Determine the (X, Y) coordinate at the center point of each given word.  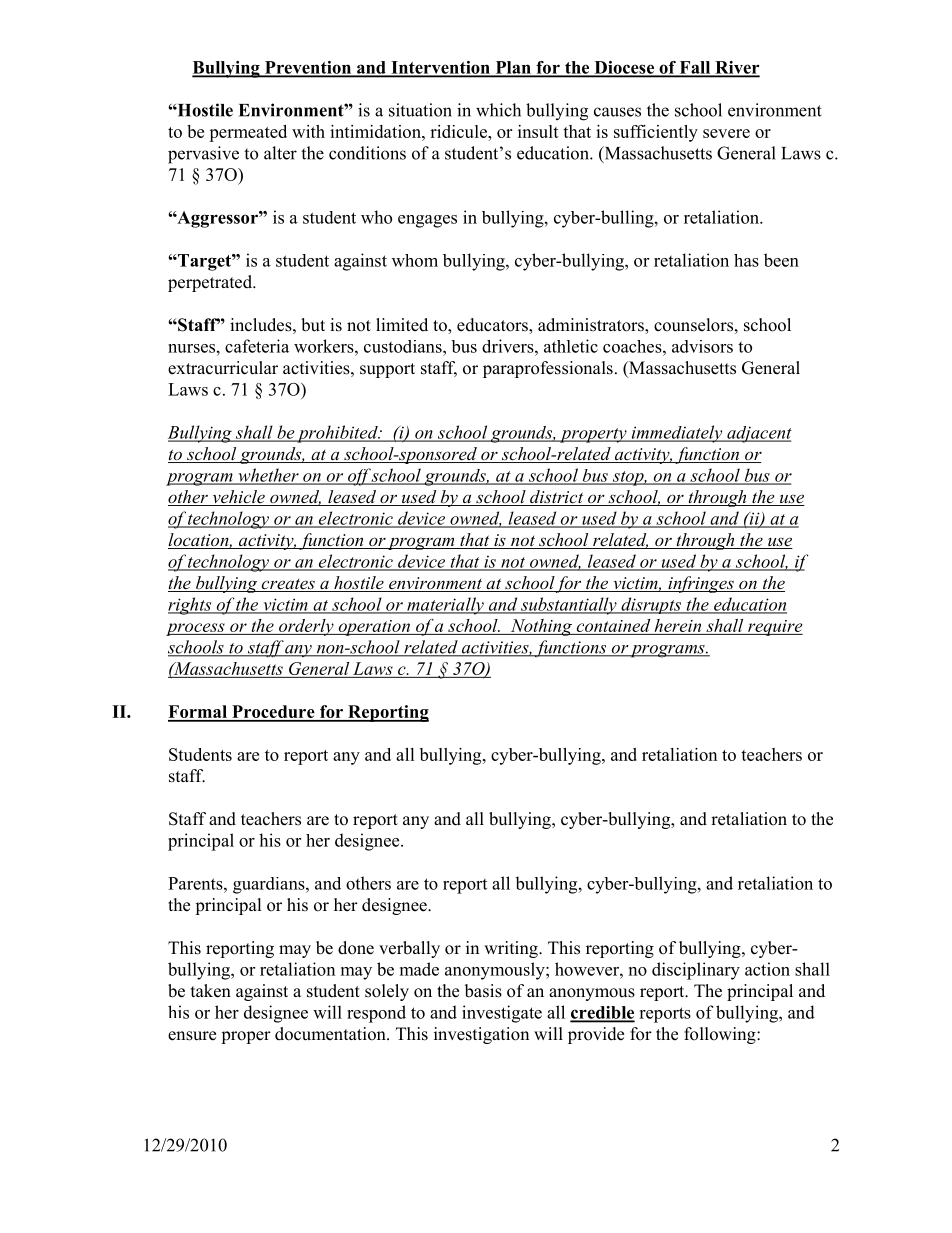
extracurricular (223, 368)
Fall (695, 68)
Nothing (541, 627)
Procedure (273, 713)
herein (677, 625)
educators (493, 326)
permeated (248, 133)
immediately (677, 434)
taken (211, 991)
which (498, 110)
